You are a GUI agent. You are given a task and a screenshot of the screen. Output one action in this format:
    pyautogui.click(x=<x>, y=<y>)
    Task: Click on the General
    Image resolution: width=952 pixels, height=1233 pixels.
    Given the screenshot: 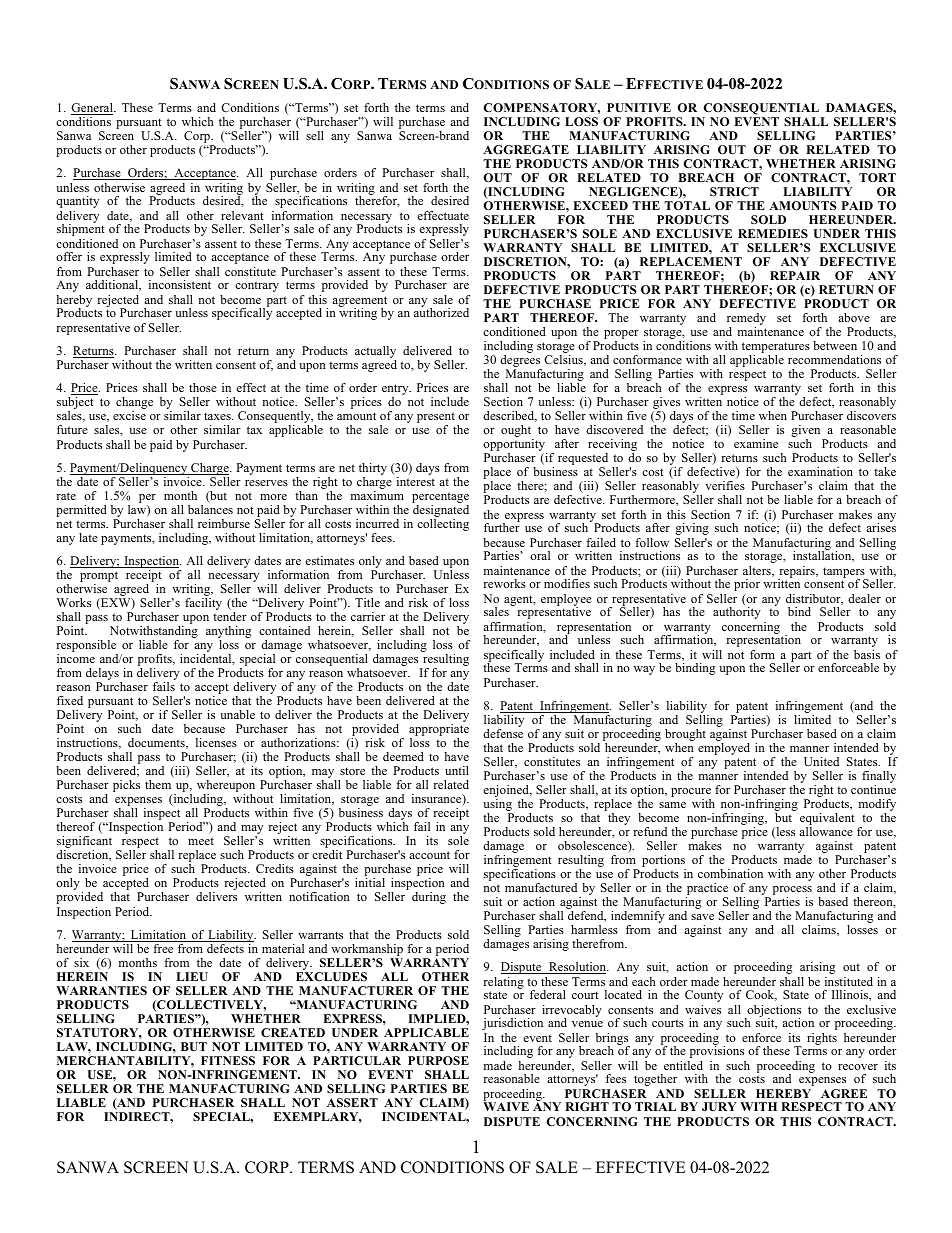 What is the action you would take?
    pyautogui.click(x=93, y=109)
